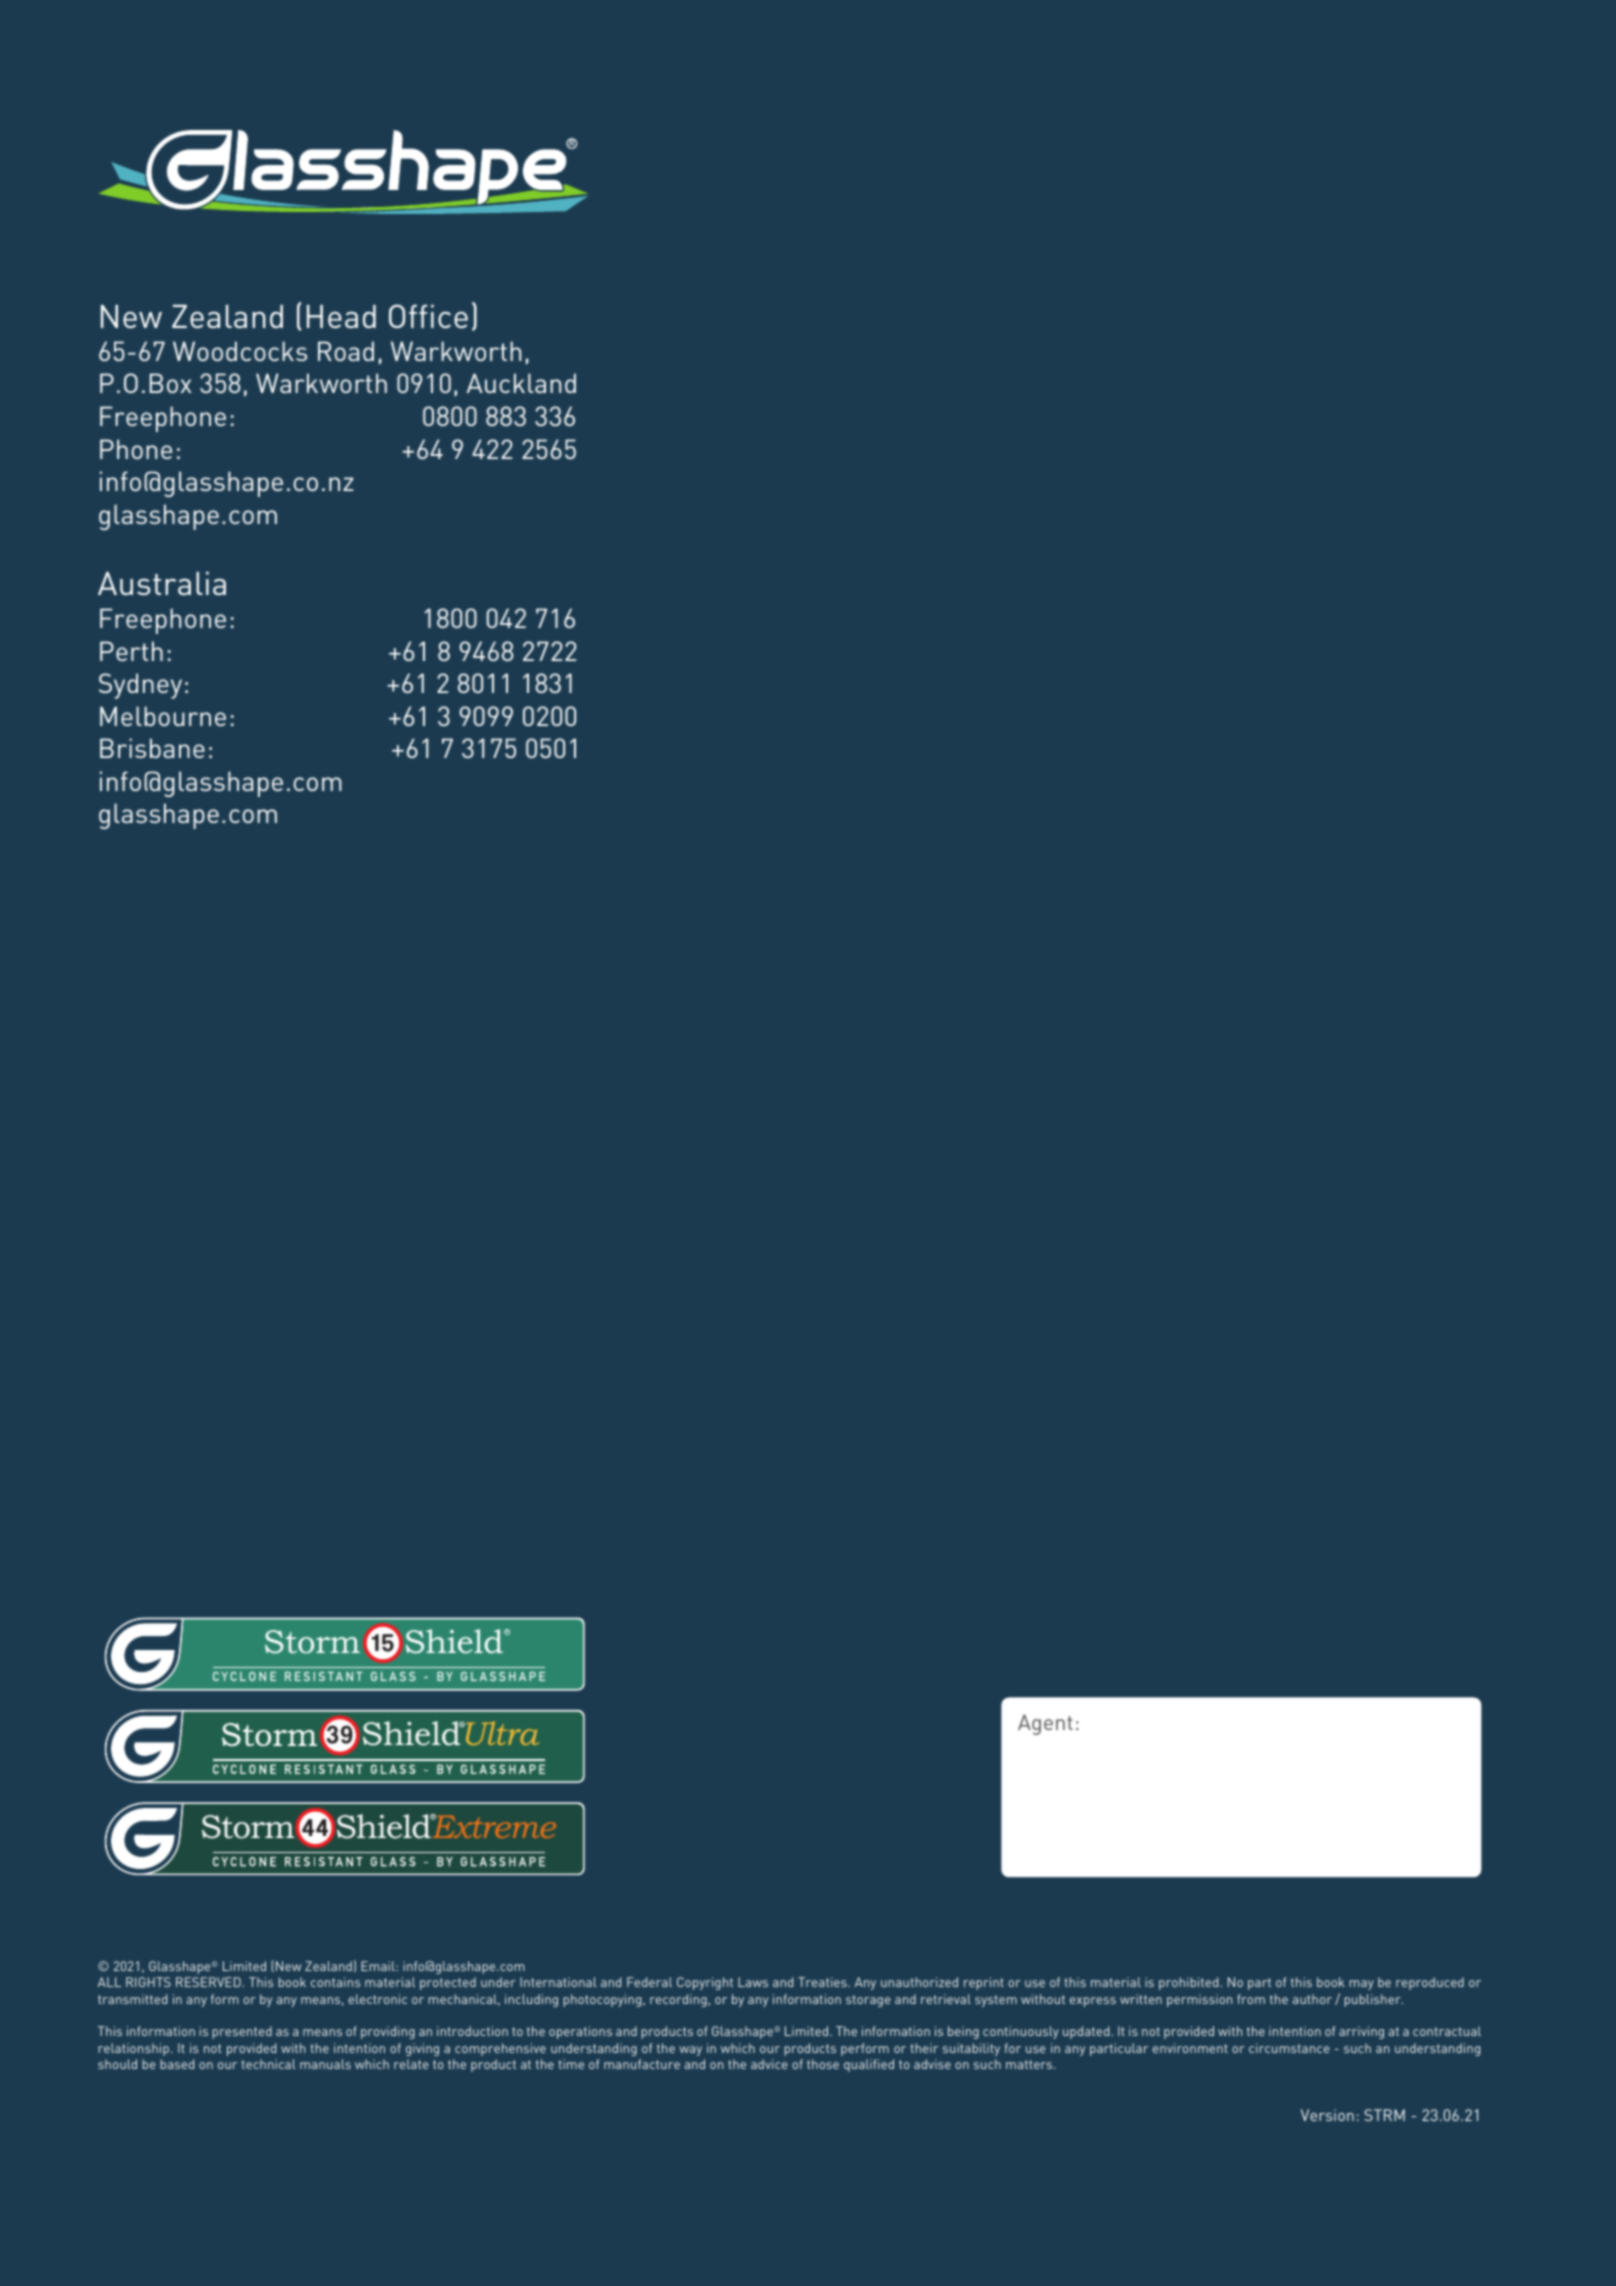  What do you see at coordinates (268, 2064) in the screenshot?
I see `technical` at bounding box center [268, 2064].
